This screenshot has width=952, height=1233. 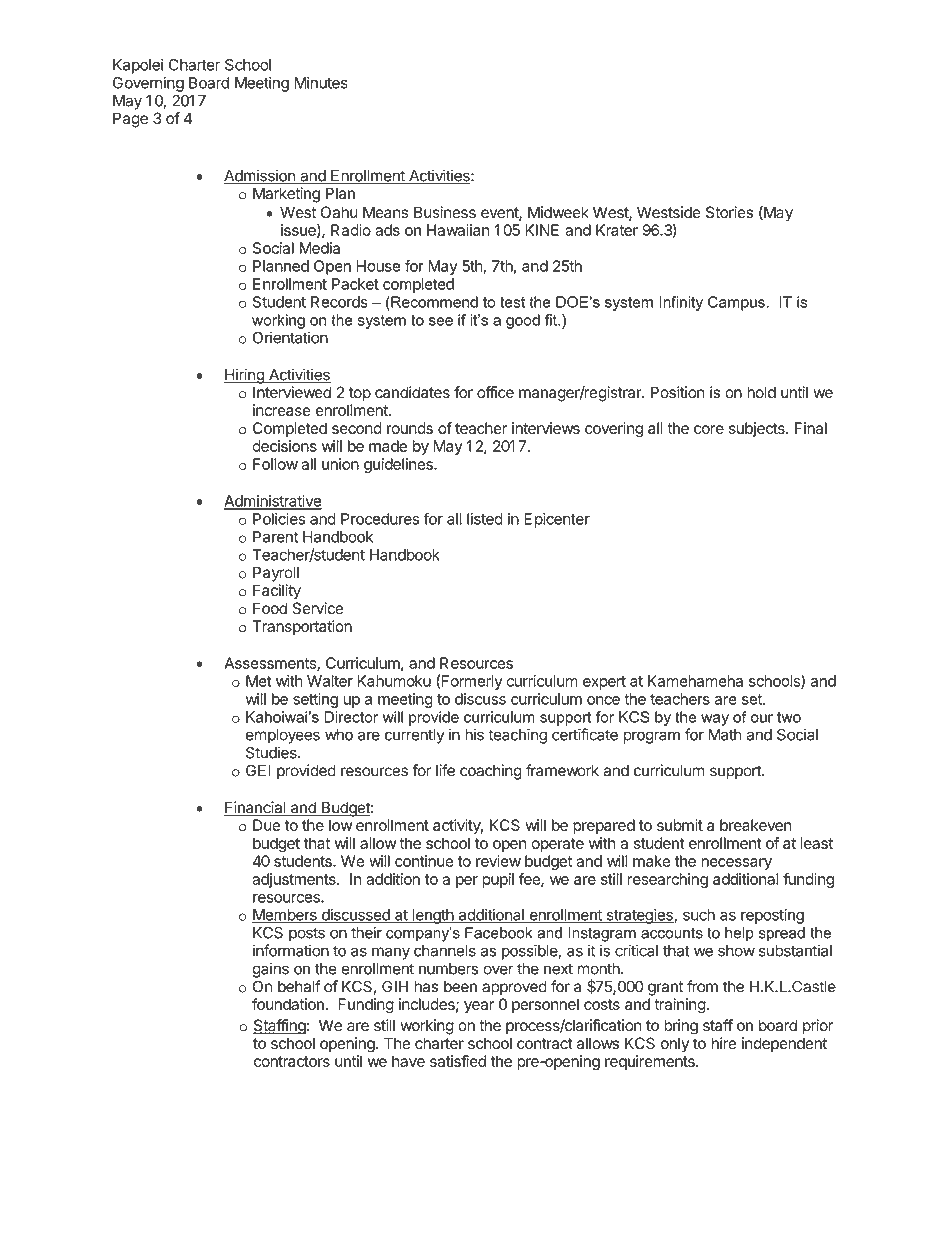 What do you see at coordinates (283, 736) in the screenshot?
I see `employees` at bounding box center [283, 736].
